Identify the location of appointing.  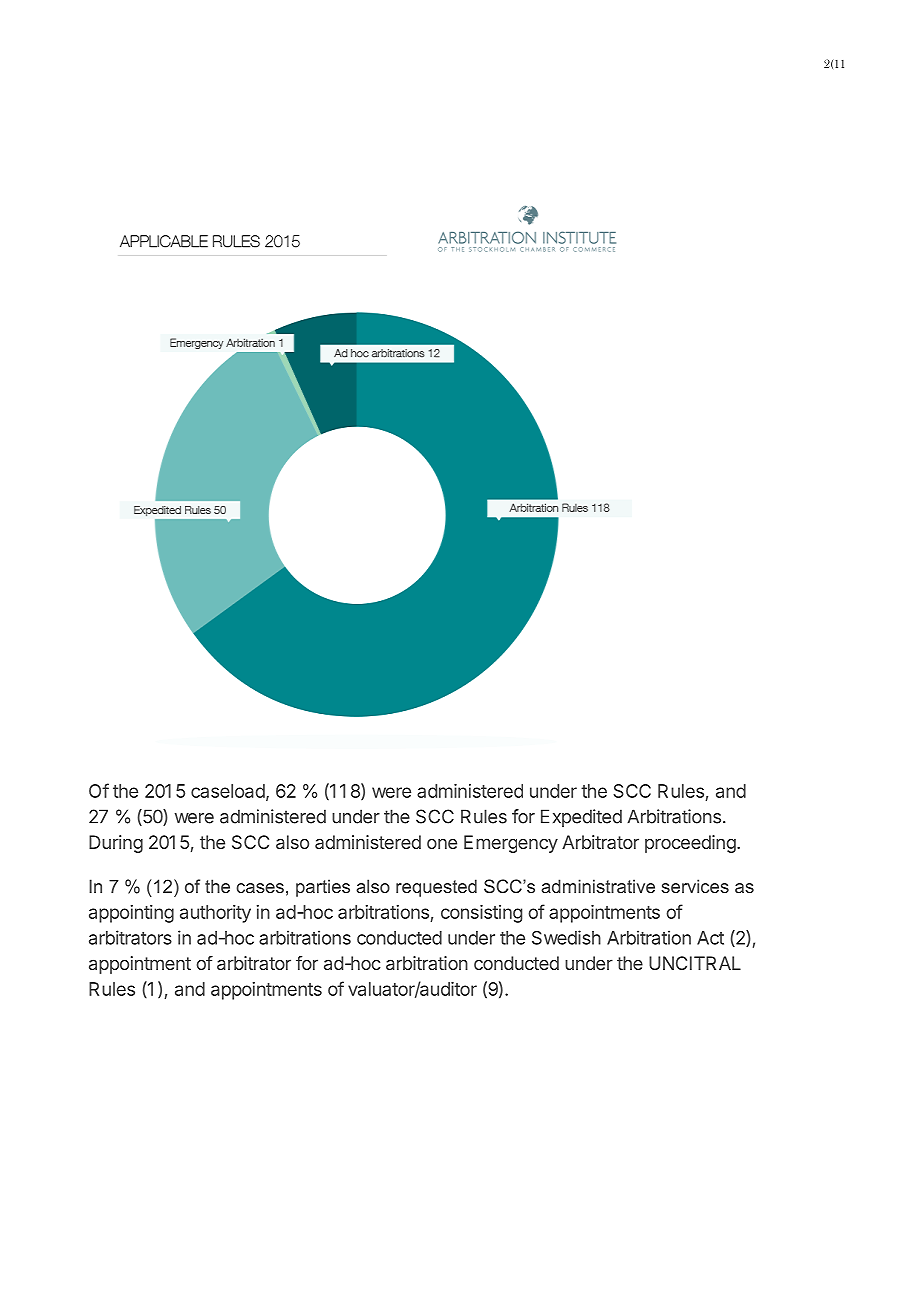
(131, 914).
